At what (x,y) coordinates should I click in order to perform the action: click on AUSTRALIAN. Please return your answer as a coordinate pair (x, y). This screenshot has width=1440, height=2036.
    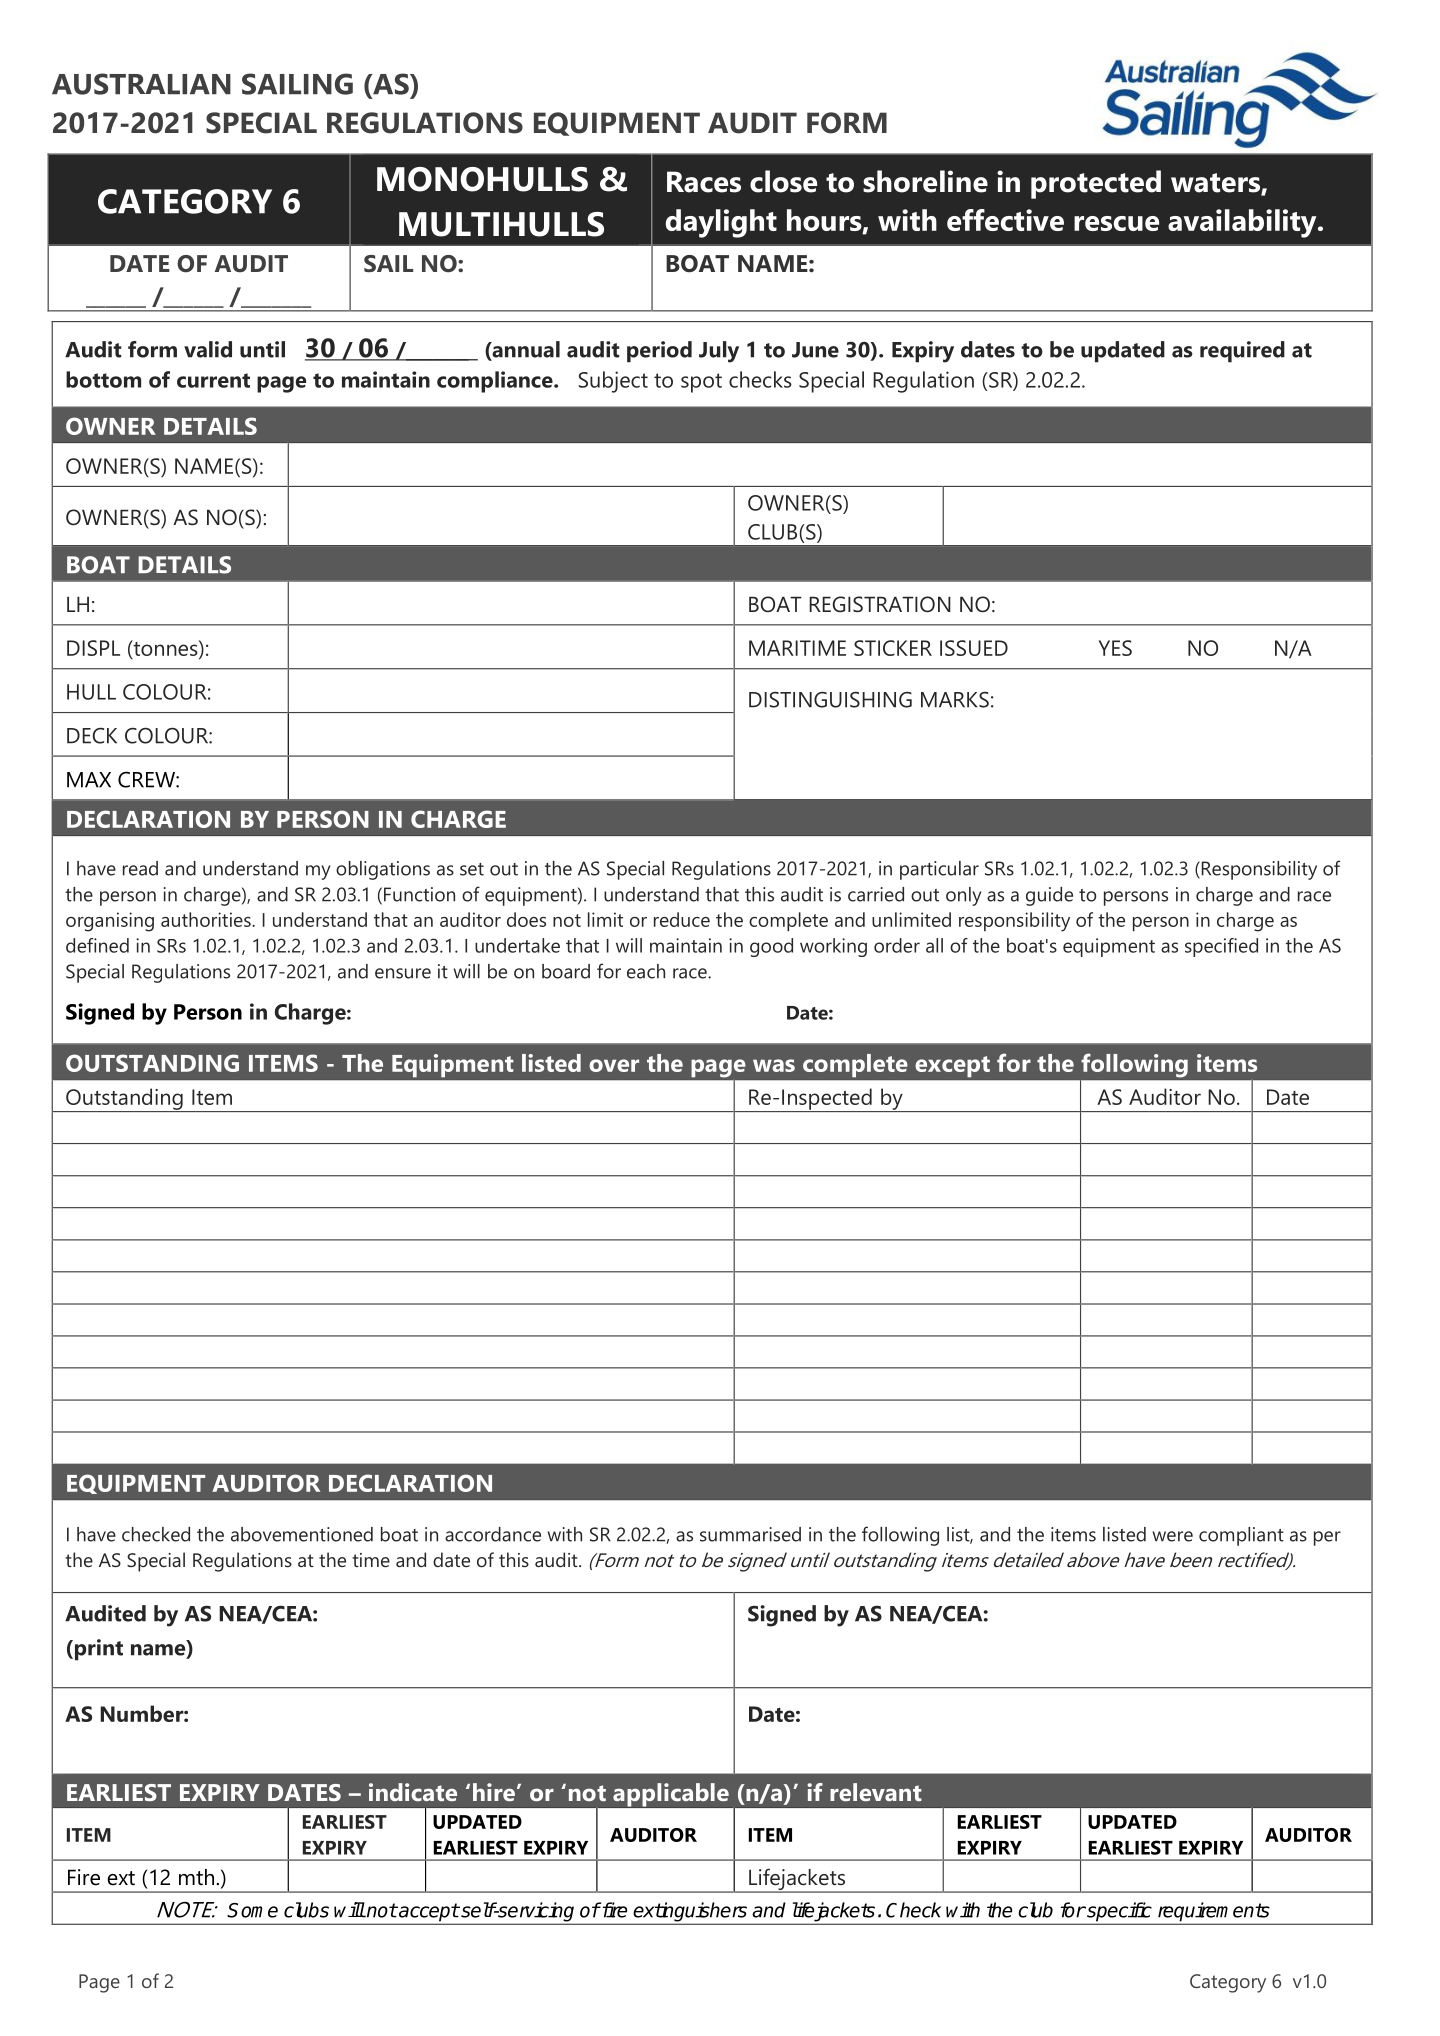
    Looking at the image, I should click on (141, 84).
